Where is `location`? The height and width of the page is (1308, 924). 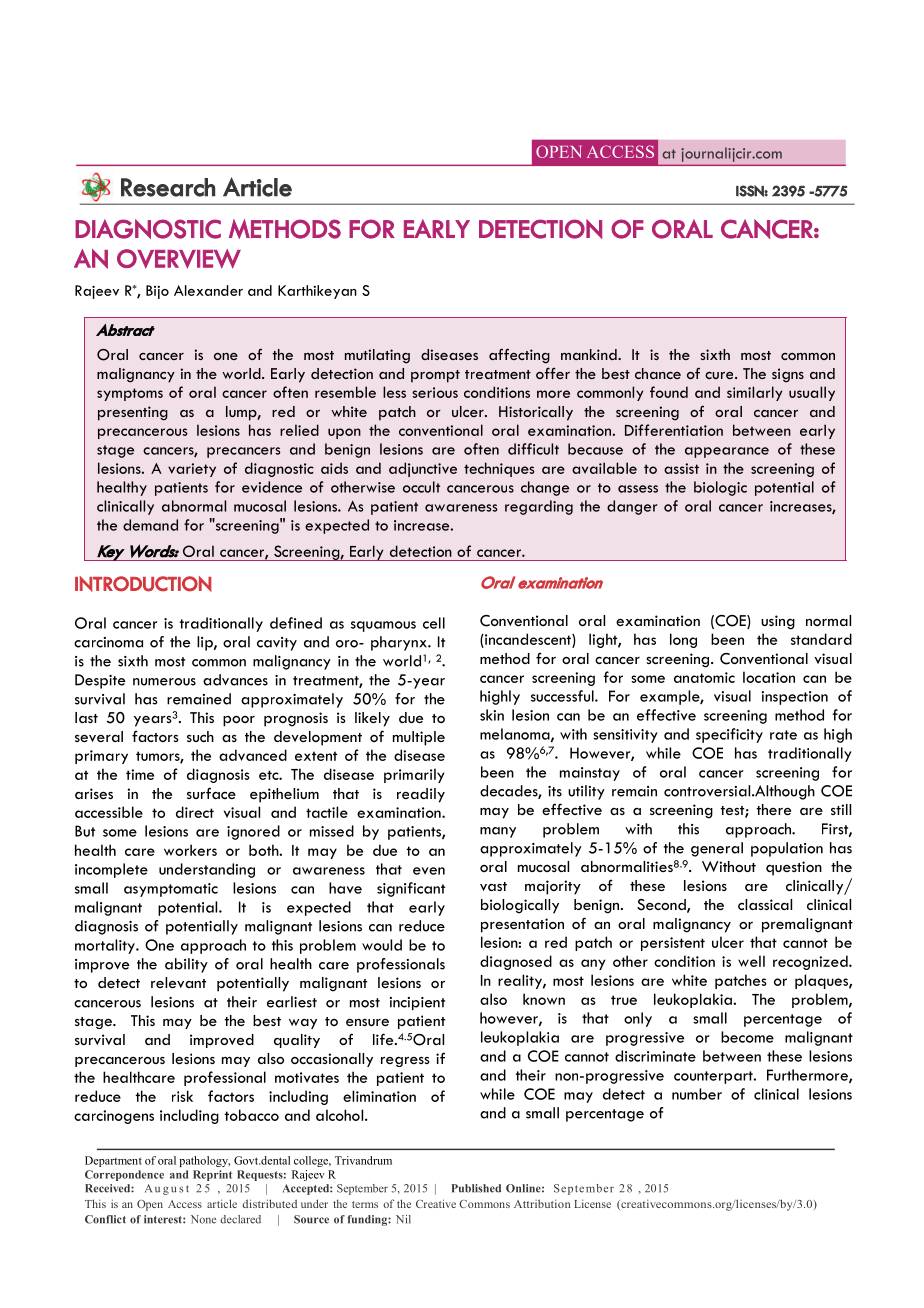
location is located at coordinates (769, 677).
